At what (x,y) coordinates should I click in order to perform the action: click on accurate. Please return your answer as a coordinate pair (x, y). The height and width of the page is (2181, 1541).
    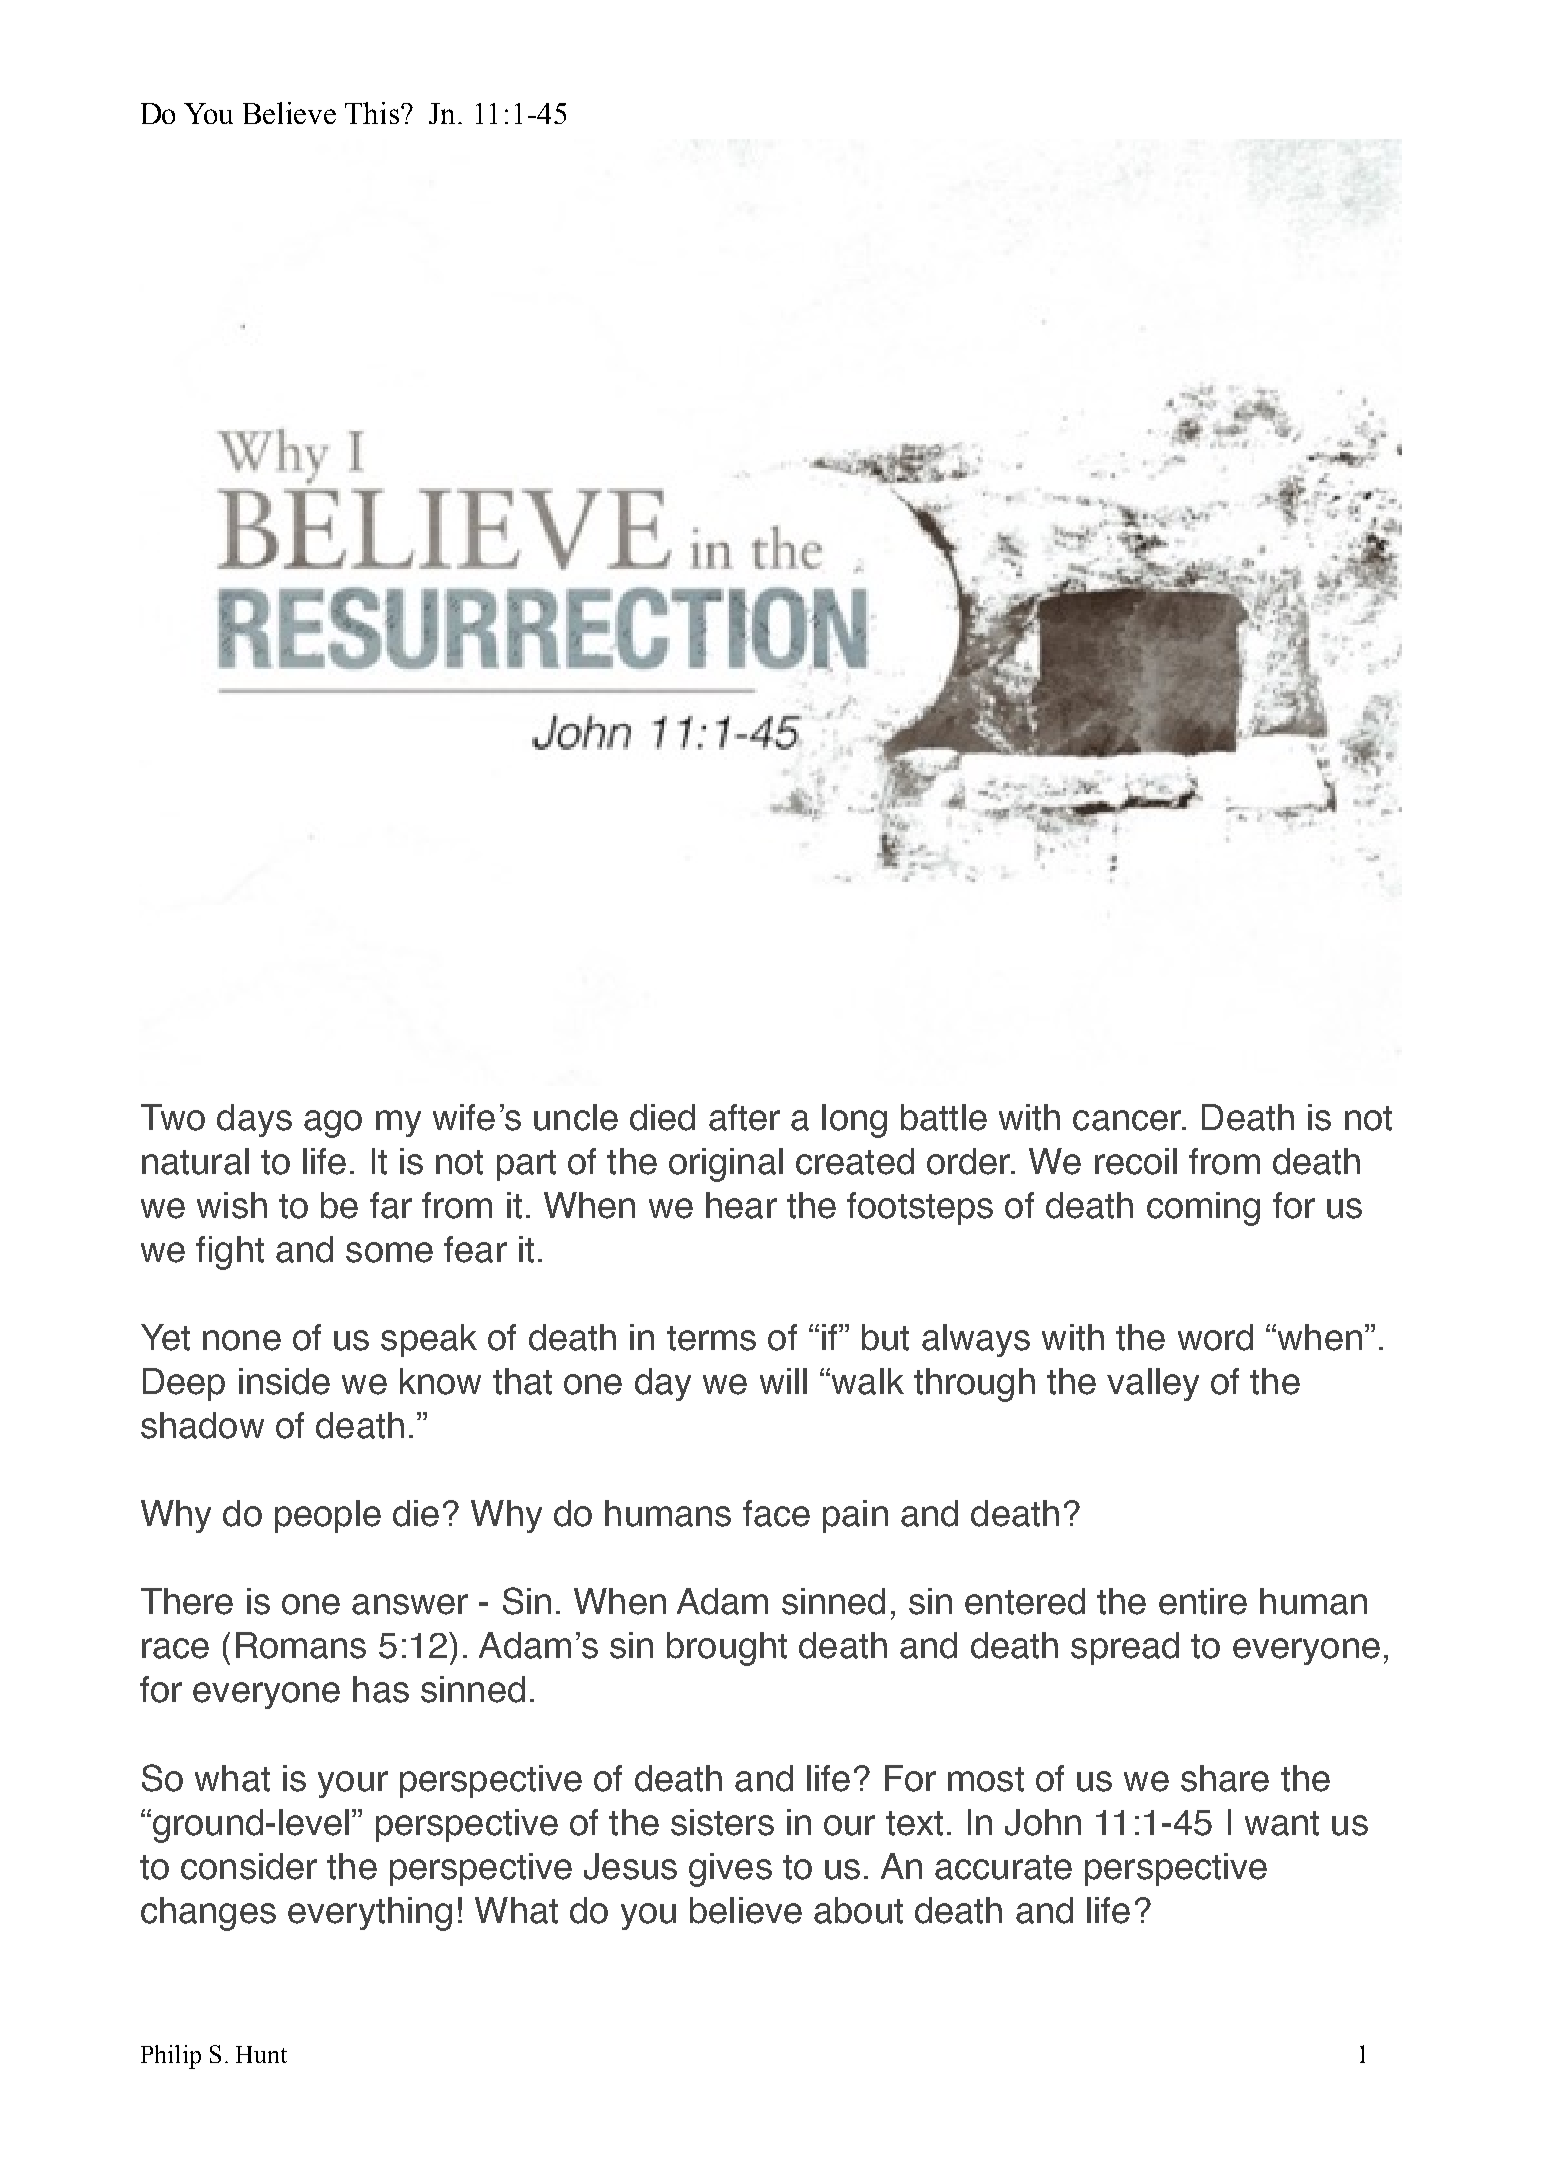
    Looking at the image, I should click on (1003, 1867).
